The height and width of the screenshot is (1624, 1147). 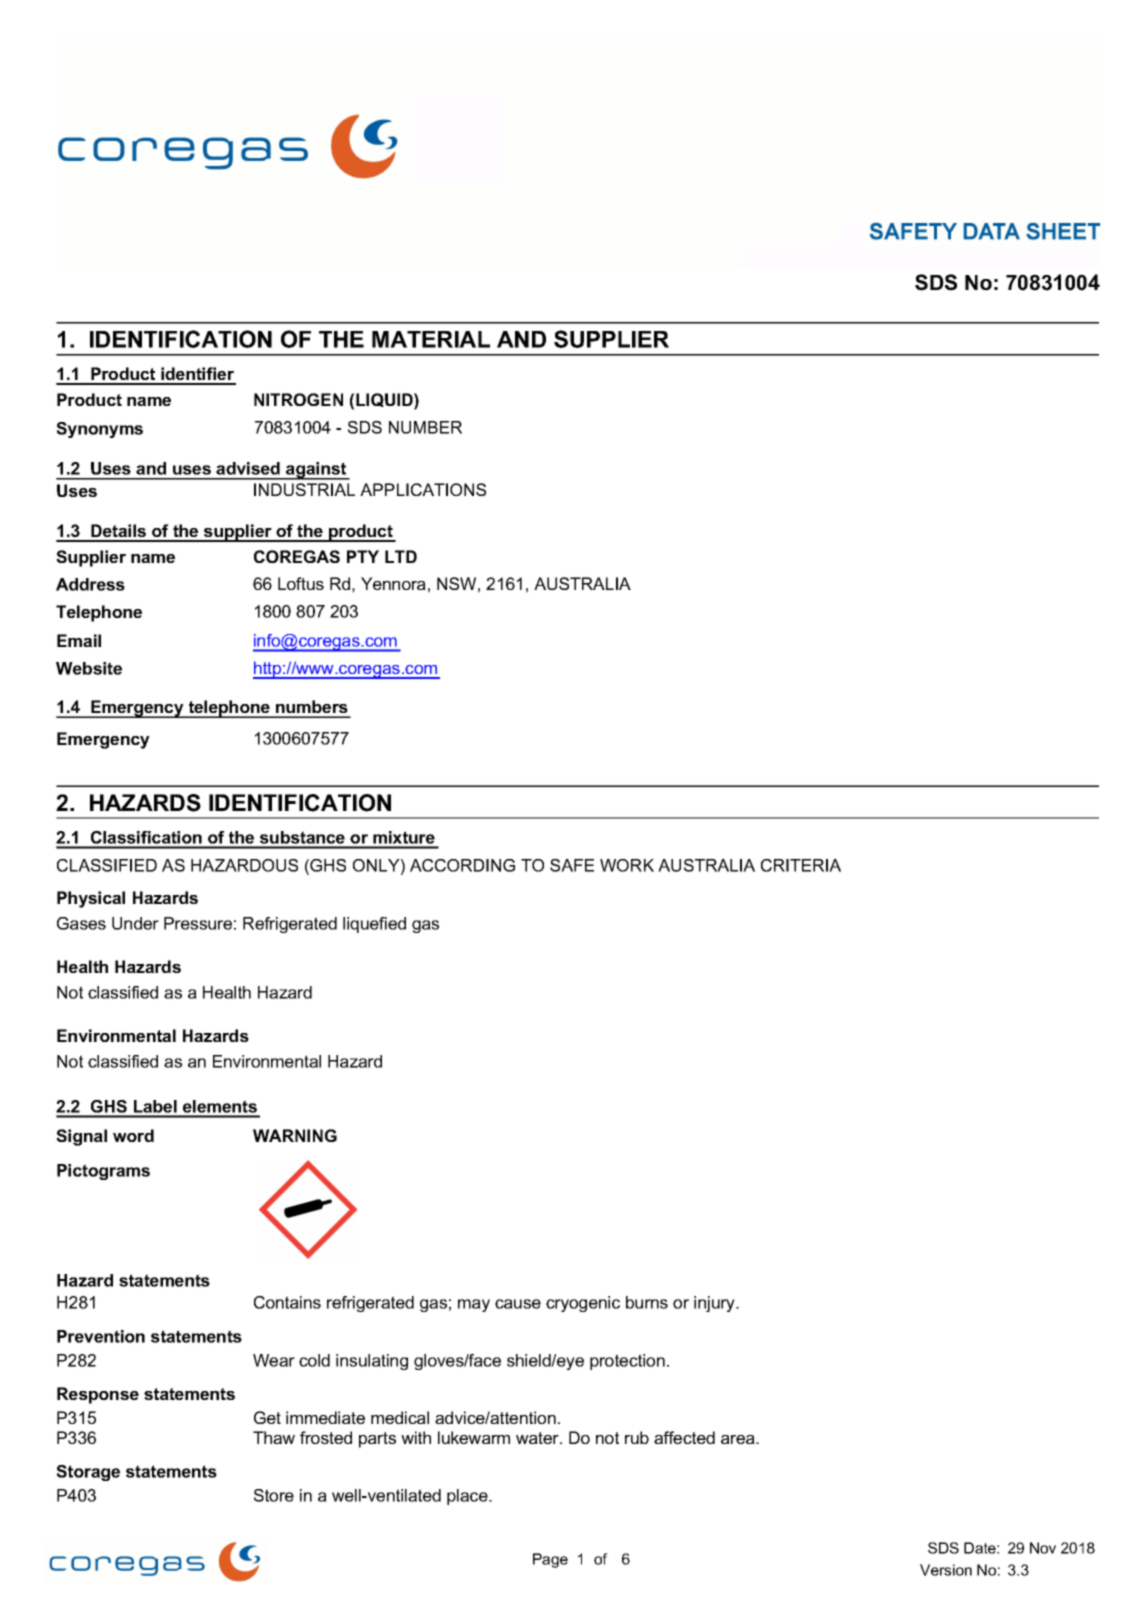 What do you see at coordinates (801, 865) in the screenshot?
I see `CRITERIA` at bounding box center [801, 865].
